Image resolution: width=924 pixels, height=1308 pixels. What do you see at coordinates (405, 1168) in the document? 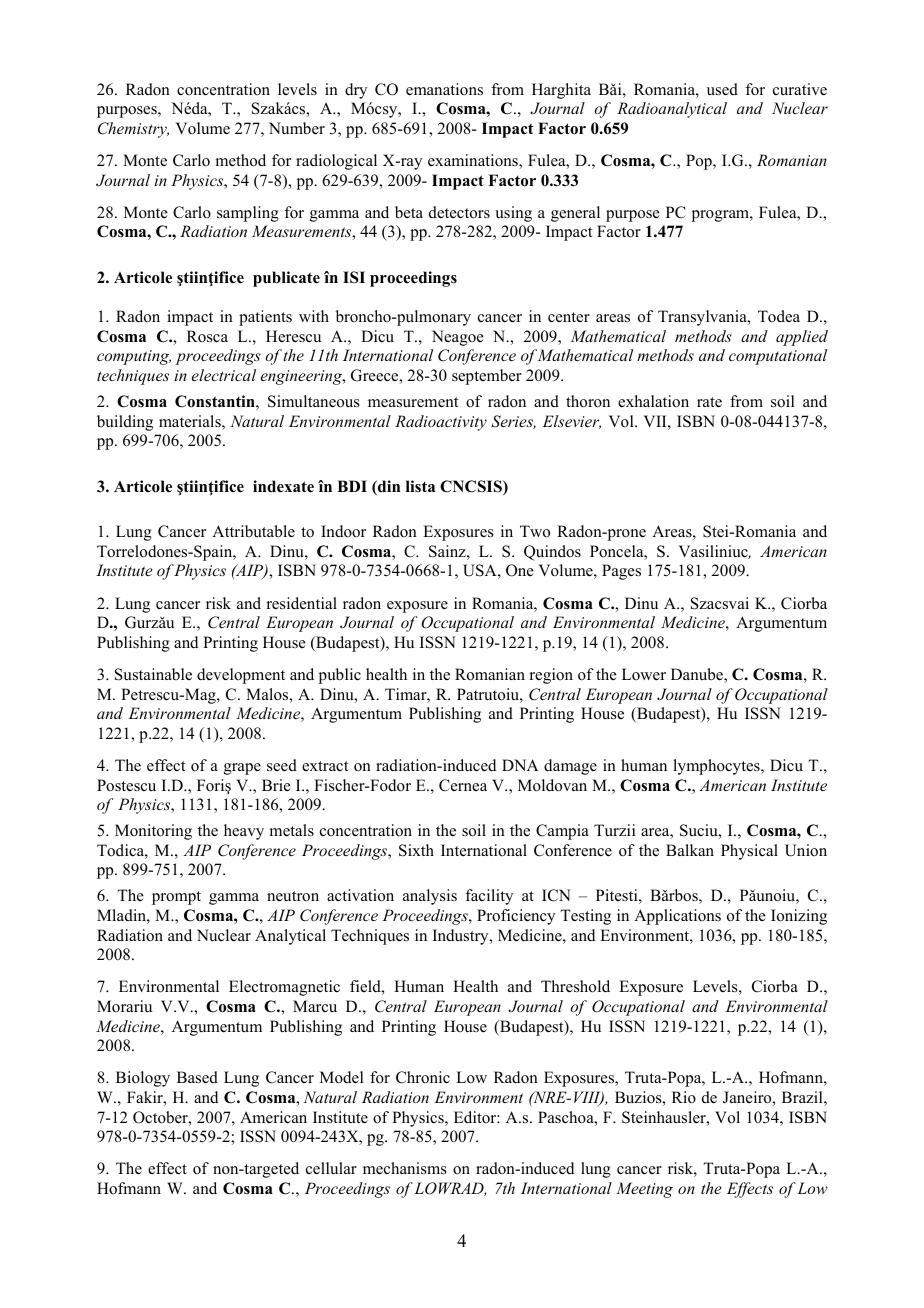
I see `mechanisms` at bounding box center [405, 1168].
